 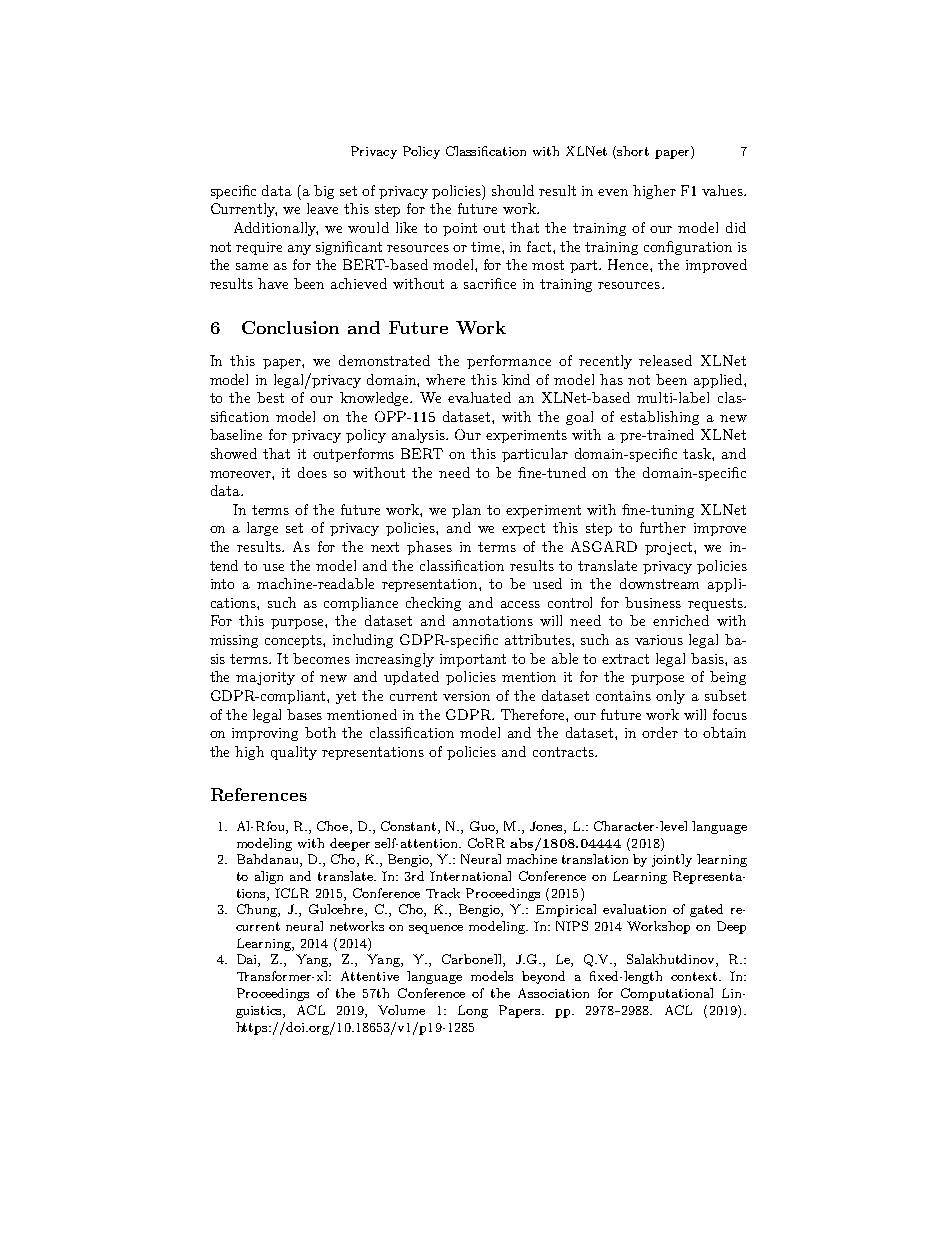 I want to click on Computational, so click(x=667, y=994).
